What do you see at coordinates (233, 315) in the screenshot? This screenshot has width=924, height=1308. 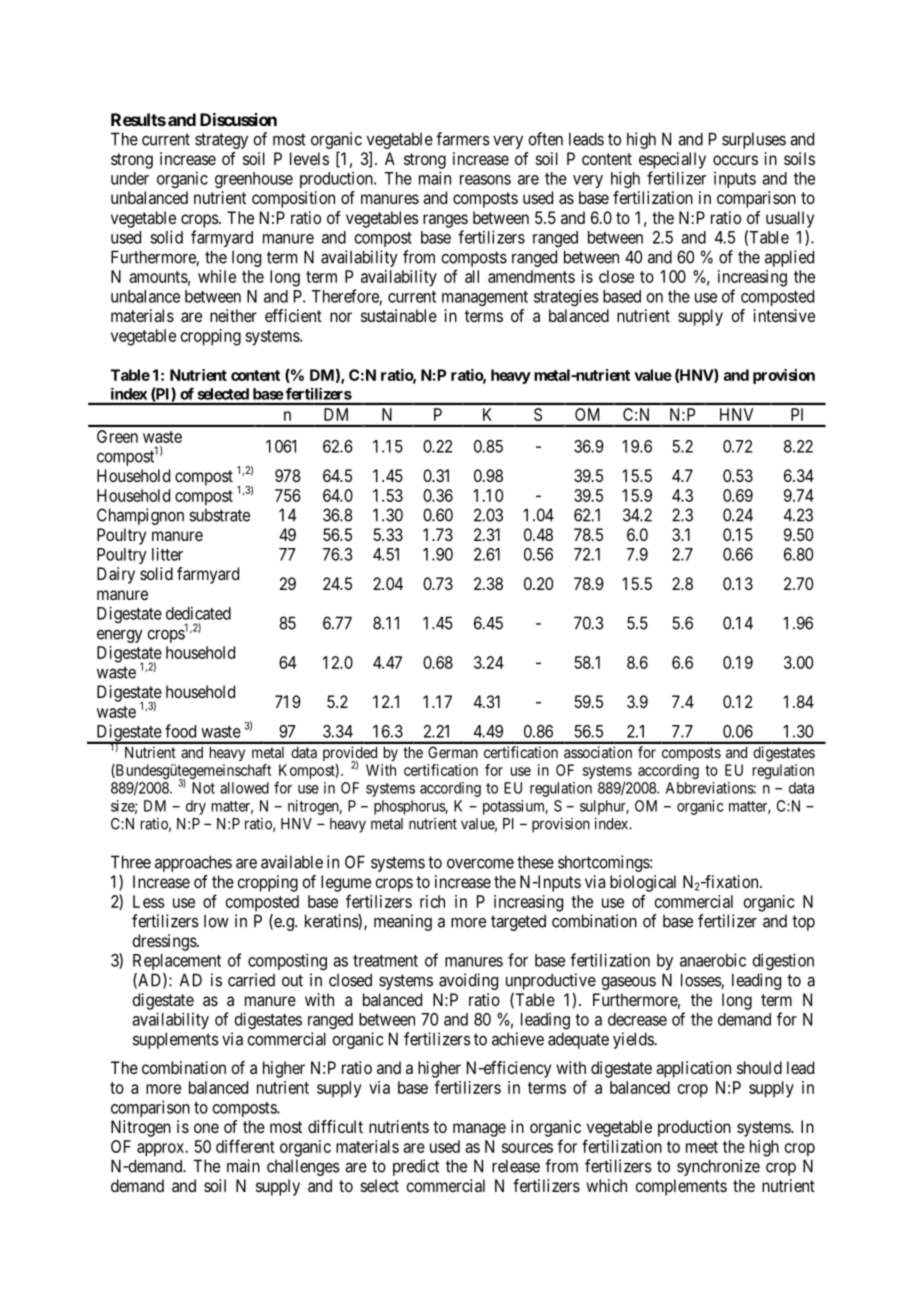 I see `neither` at bounding box center [233, 315].
